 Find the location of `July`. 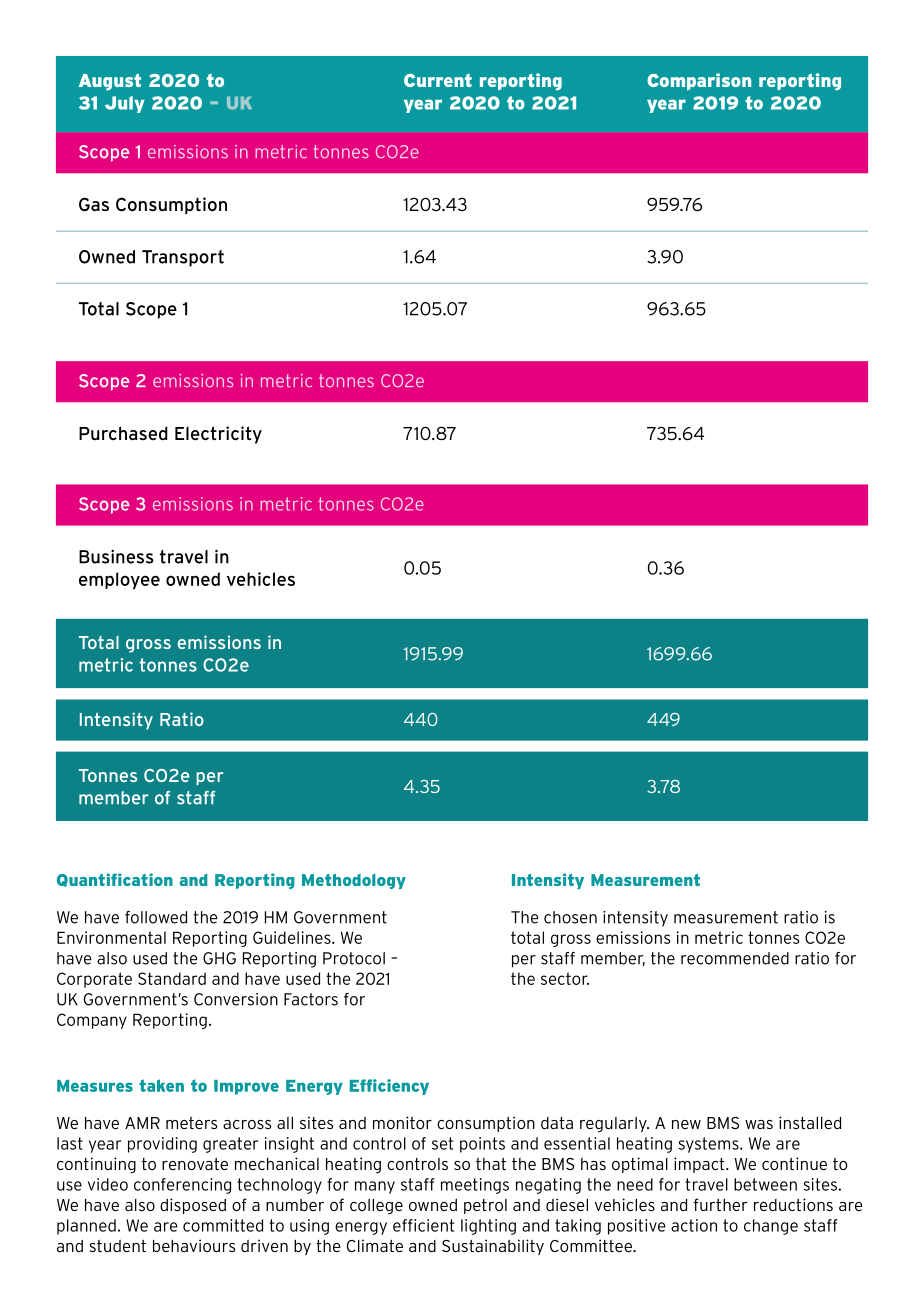

July is located at coordinates (125, 104).
